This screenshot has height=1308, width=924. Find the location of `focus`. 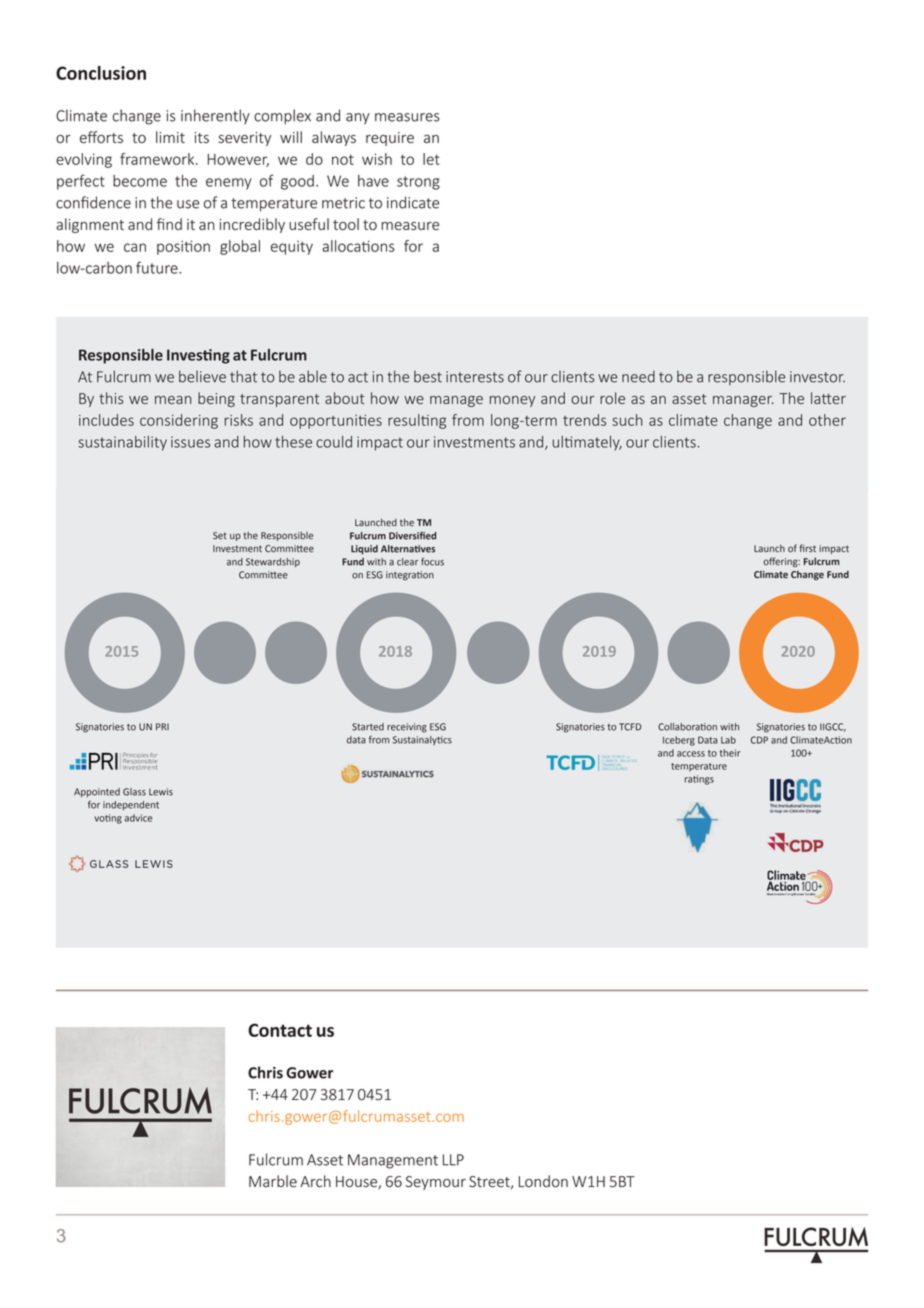

focus is located at coordinates (432, 561).
